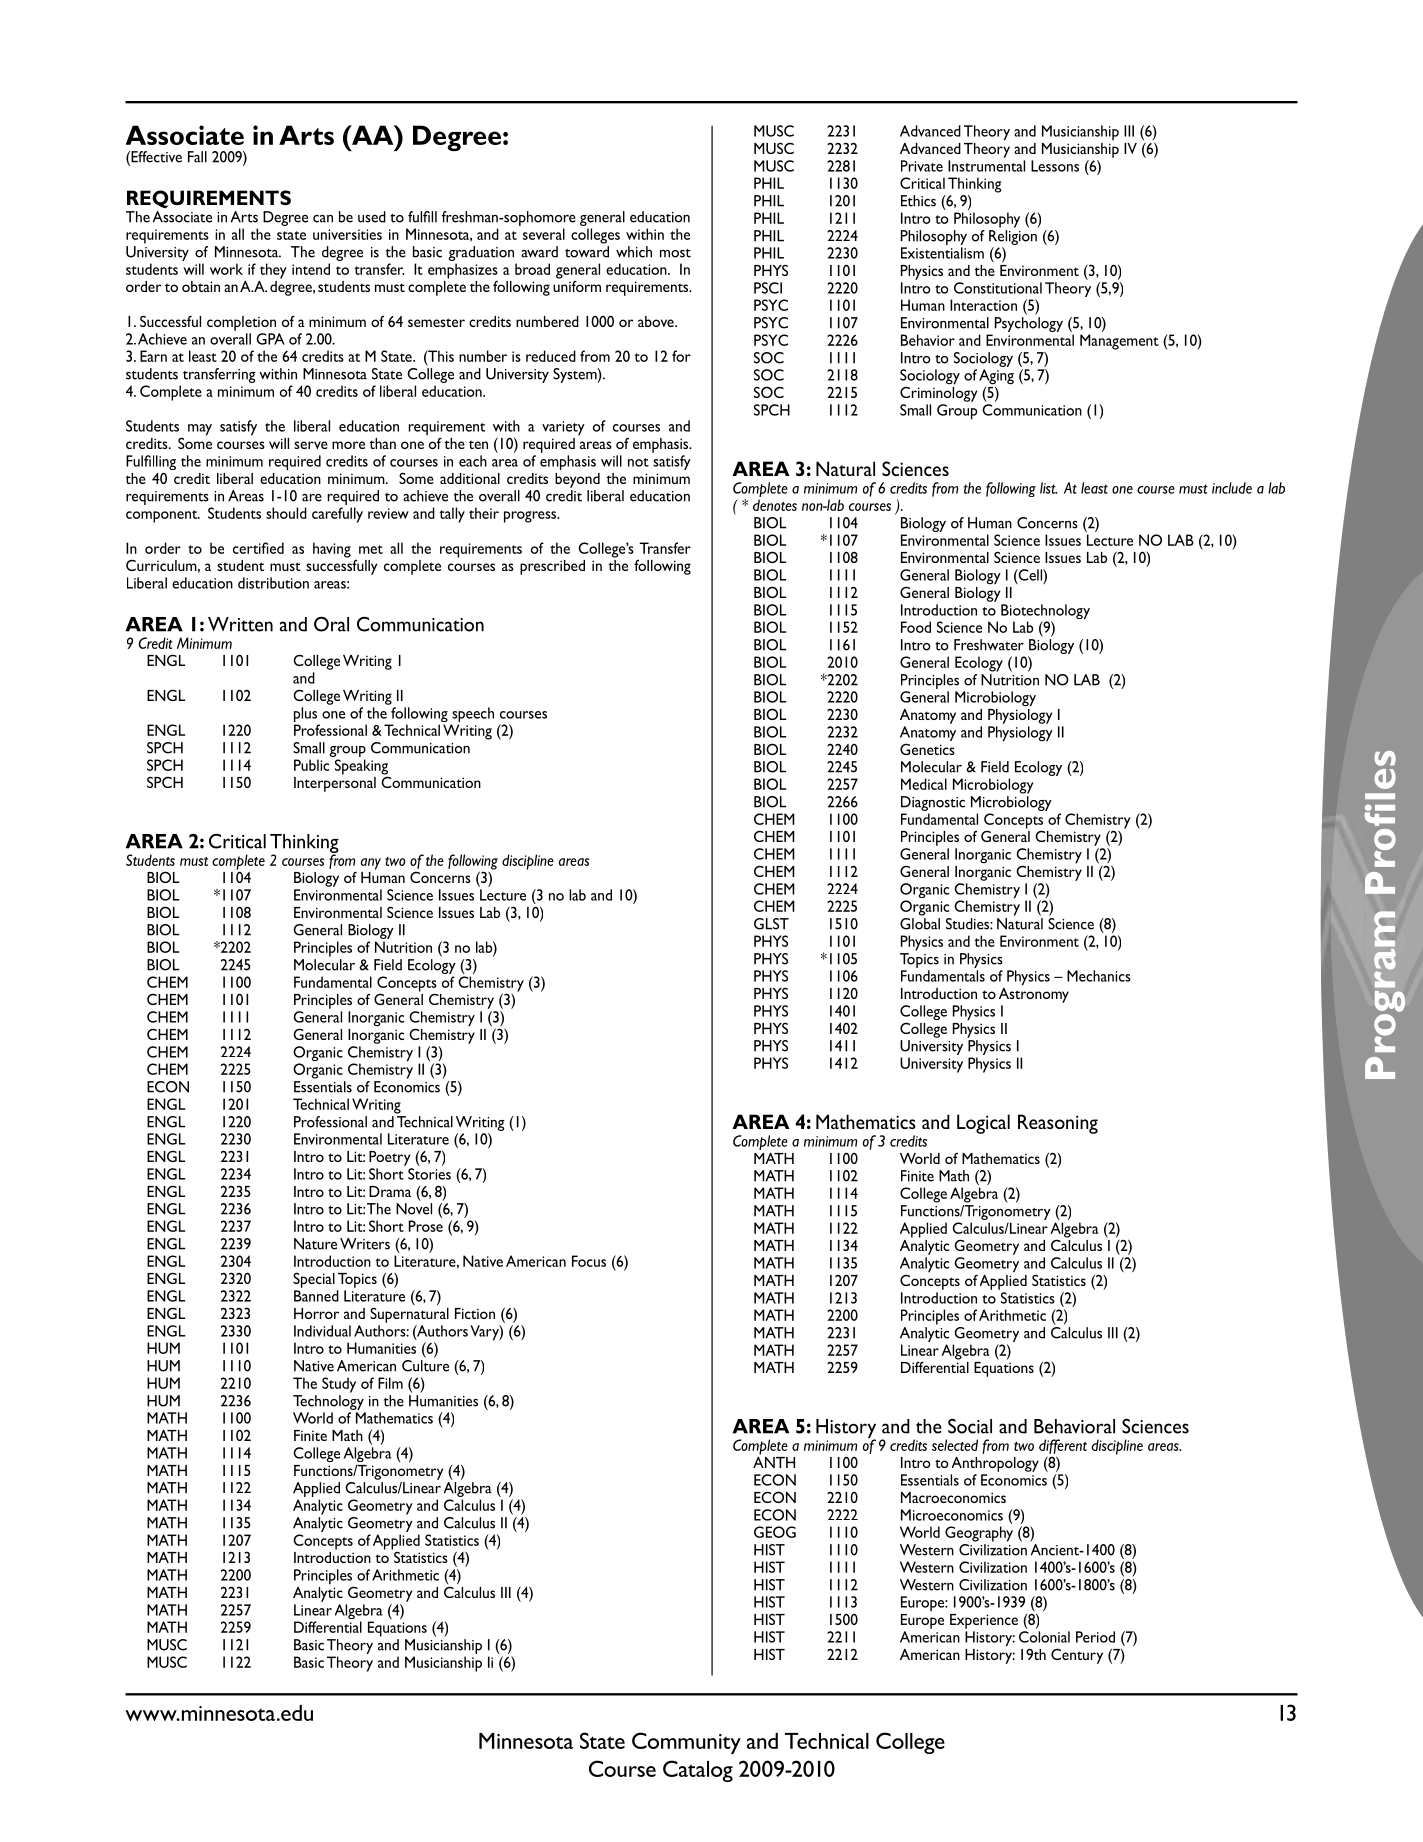 The width and height of the page is (1423, 1842). What do you see at coordinates (371, 864) in the page?
I see `any` at bounding box center [371, 864].
